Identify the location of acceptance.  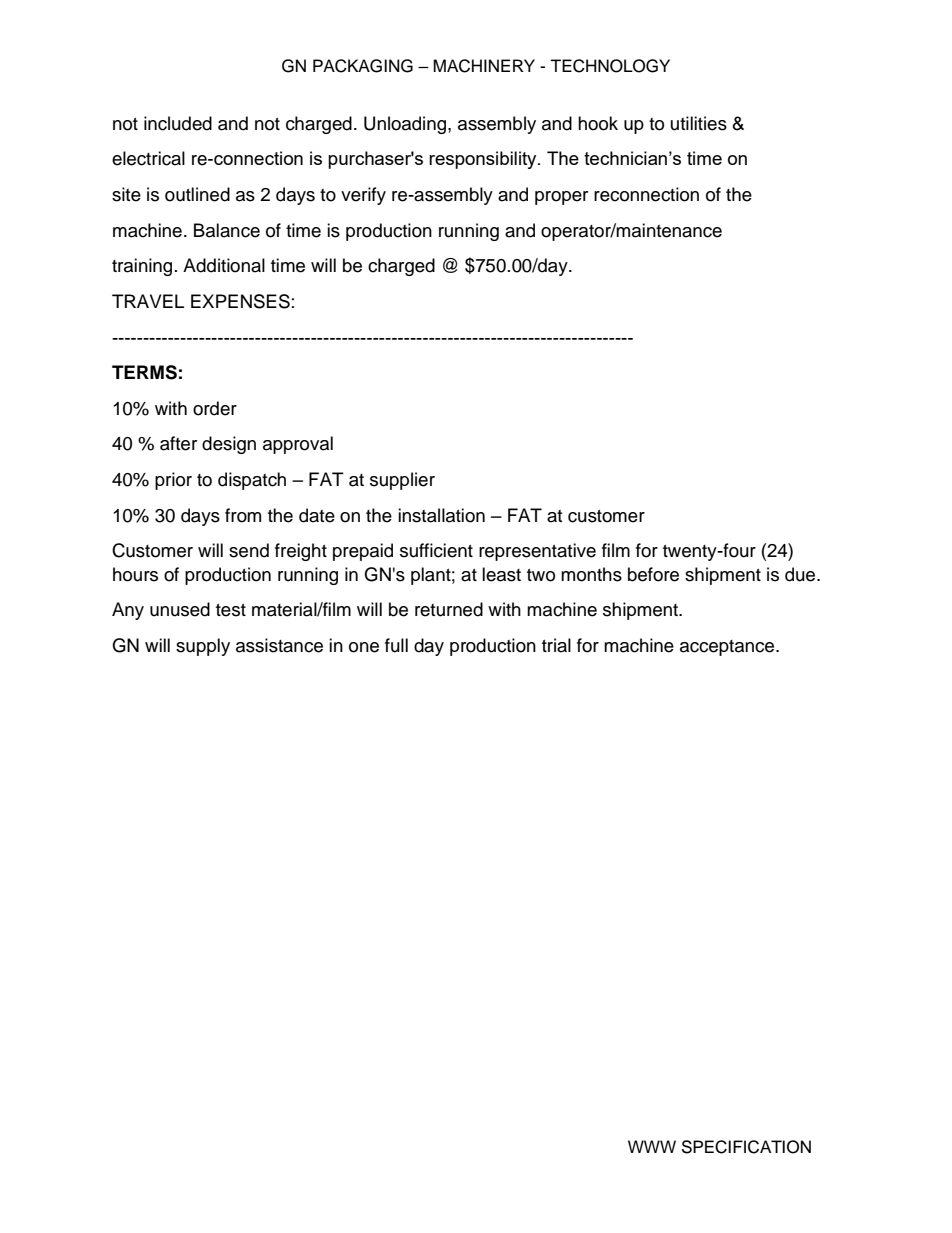
(728, 648).
